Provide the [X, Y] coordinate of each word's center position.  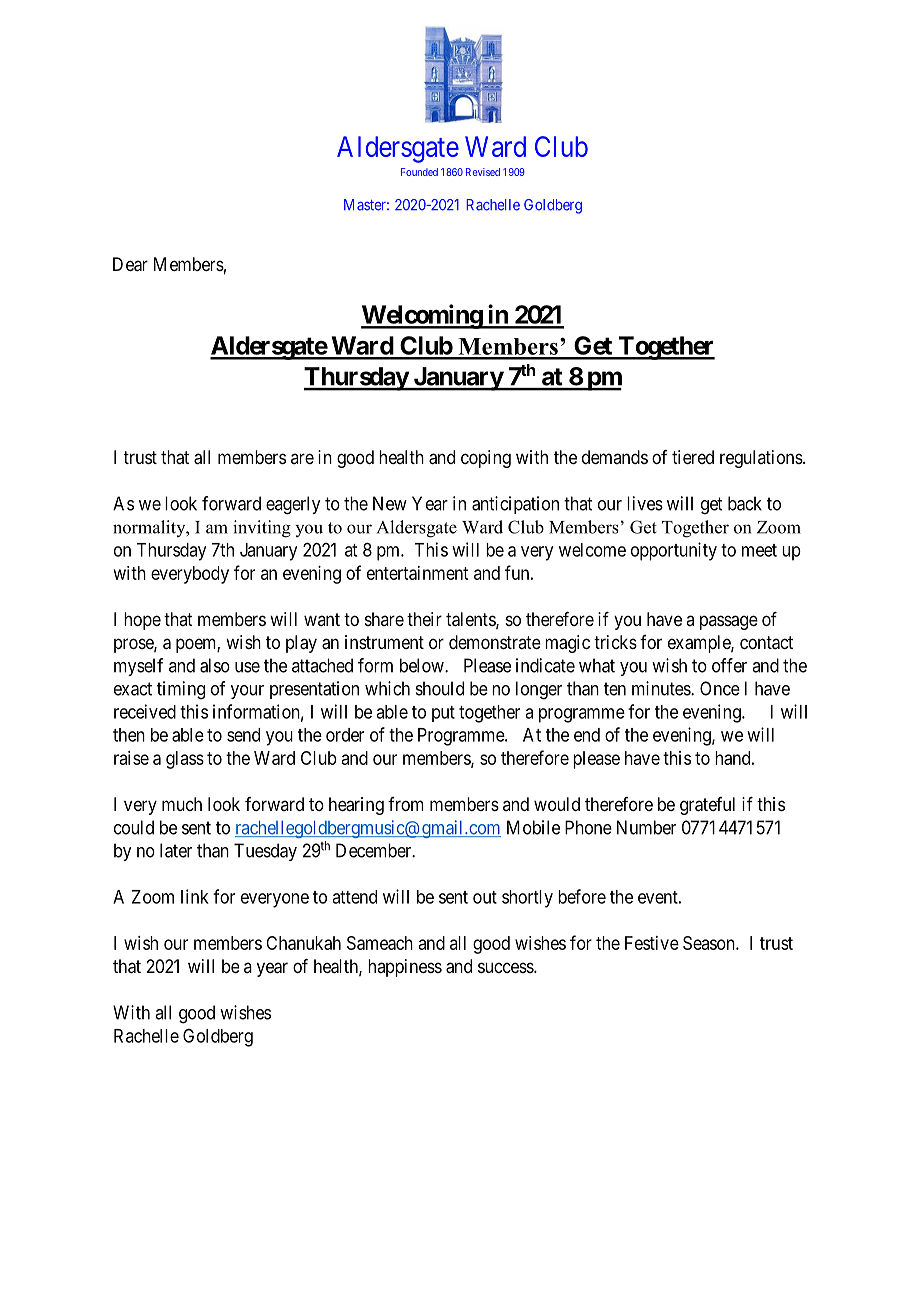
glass [185, 760]
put [443, 714]
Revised [483, 172]
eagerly [293, 505]
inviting [262, 529]
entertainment [417, 573]
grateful [707, 806]
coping [486, 459]
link [195, 896]
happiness [405, 968]
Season [710, 943]
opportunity [674, 551]
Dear [130, 264]
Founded [419, 172]
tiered [693, 457]
